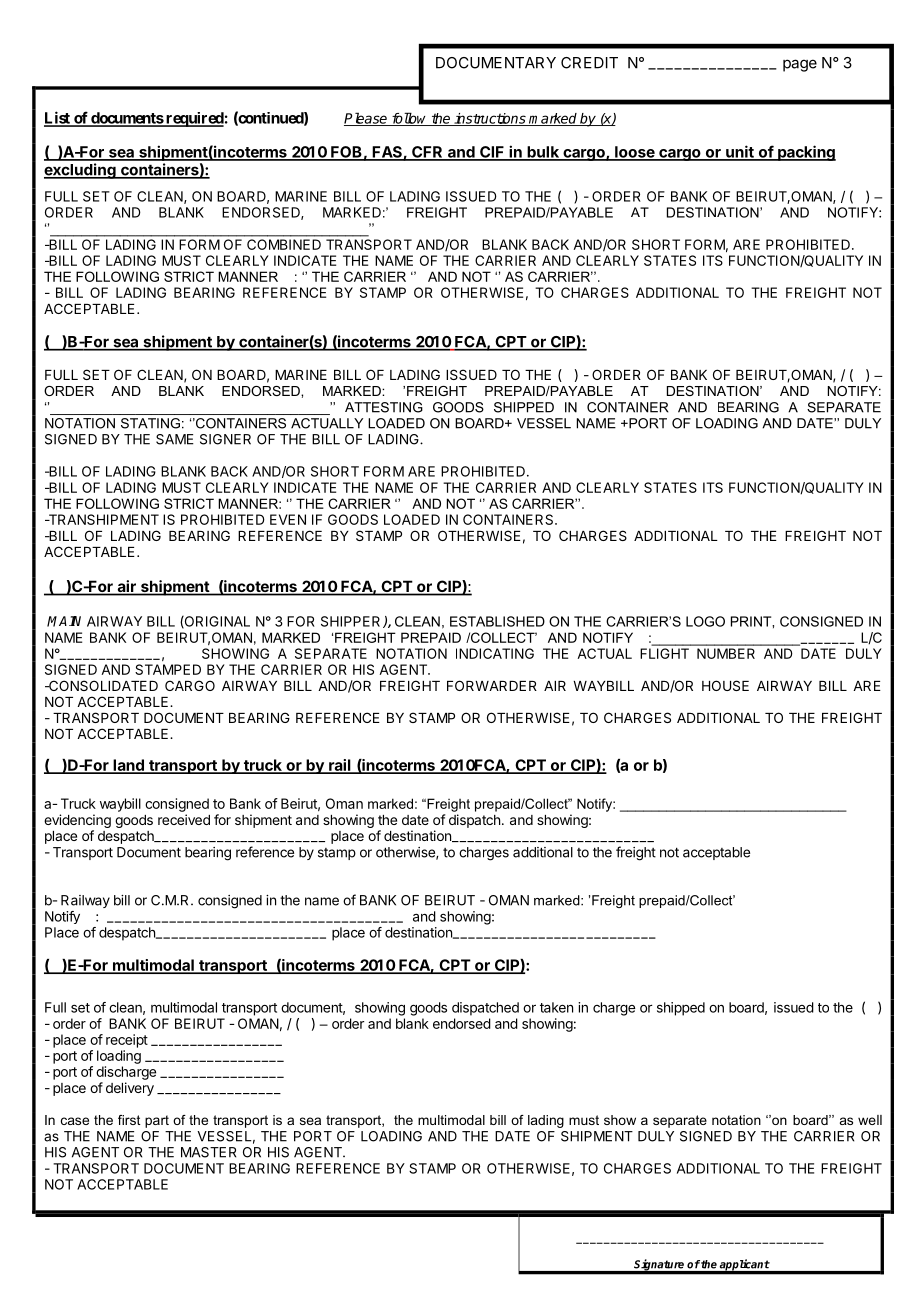  What do you see at coordinates (659, 1266) in the image?
I see `Signature` at bounding box center [659, 1266].
